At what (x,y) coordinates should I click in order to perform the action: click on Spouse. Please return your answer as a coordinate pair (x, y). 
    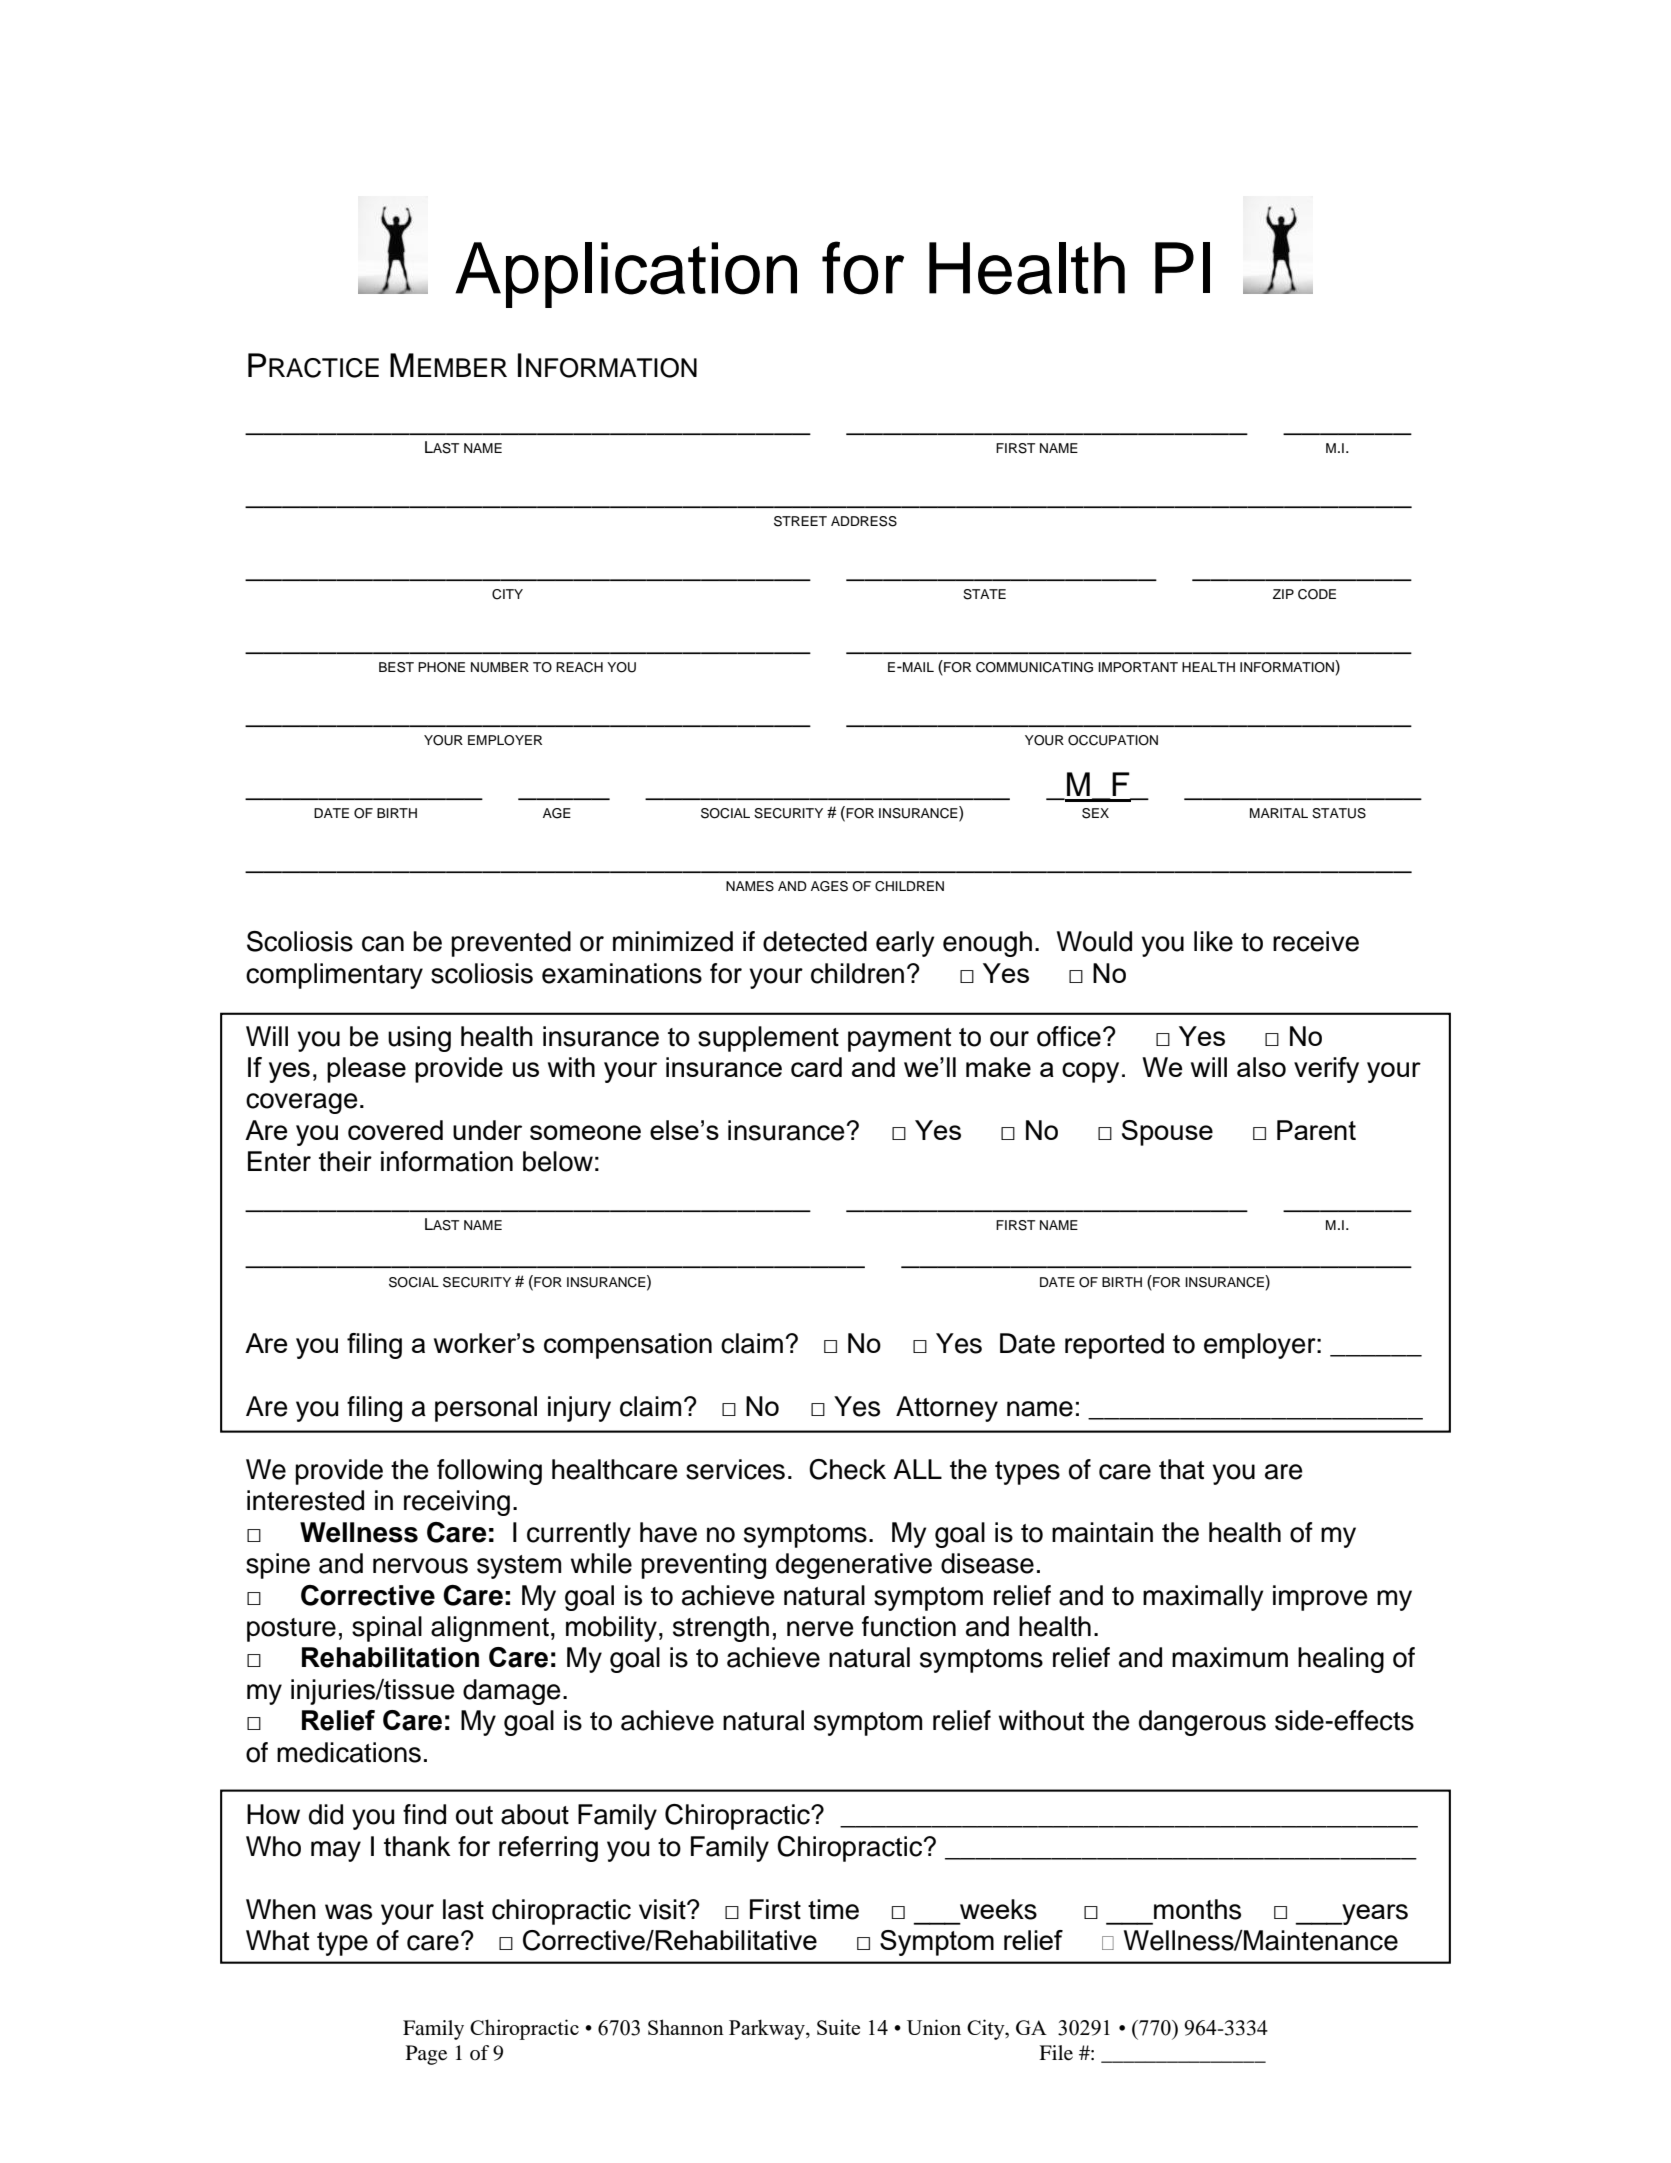
    Looking at the image, I should click on (1167, 1133).
